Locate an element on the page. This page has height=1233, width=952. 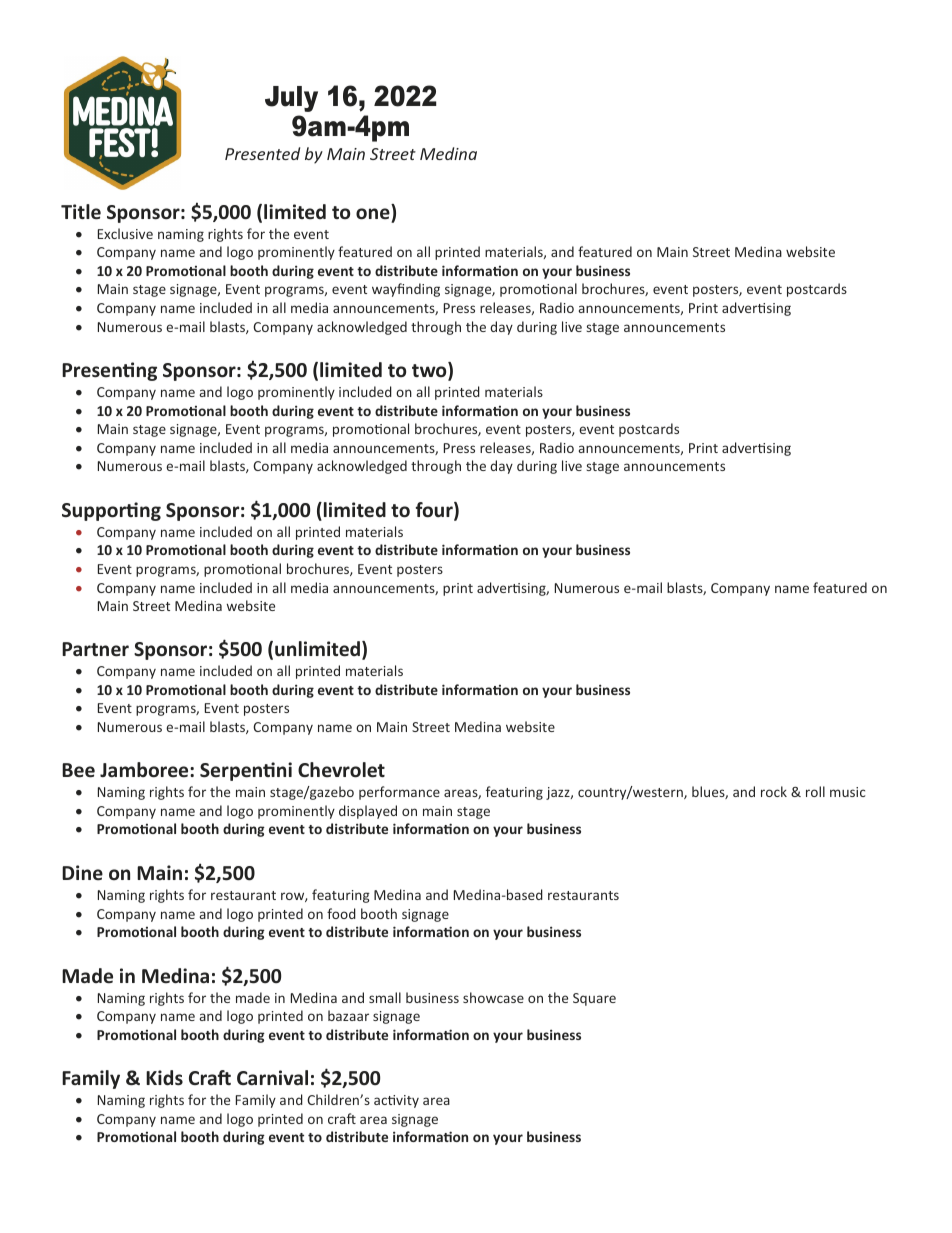
Presenting is located at coordinates (109, 371).
